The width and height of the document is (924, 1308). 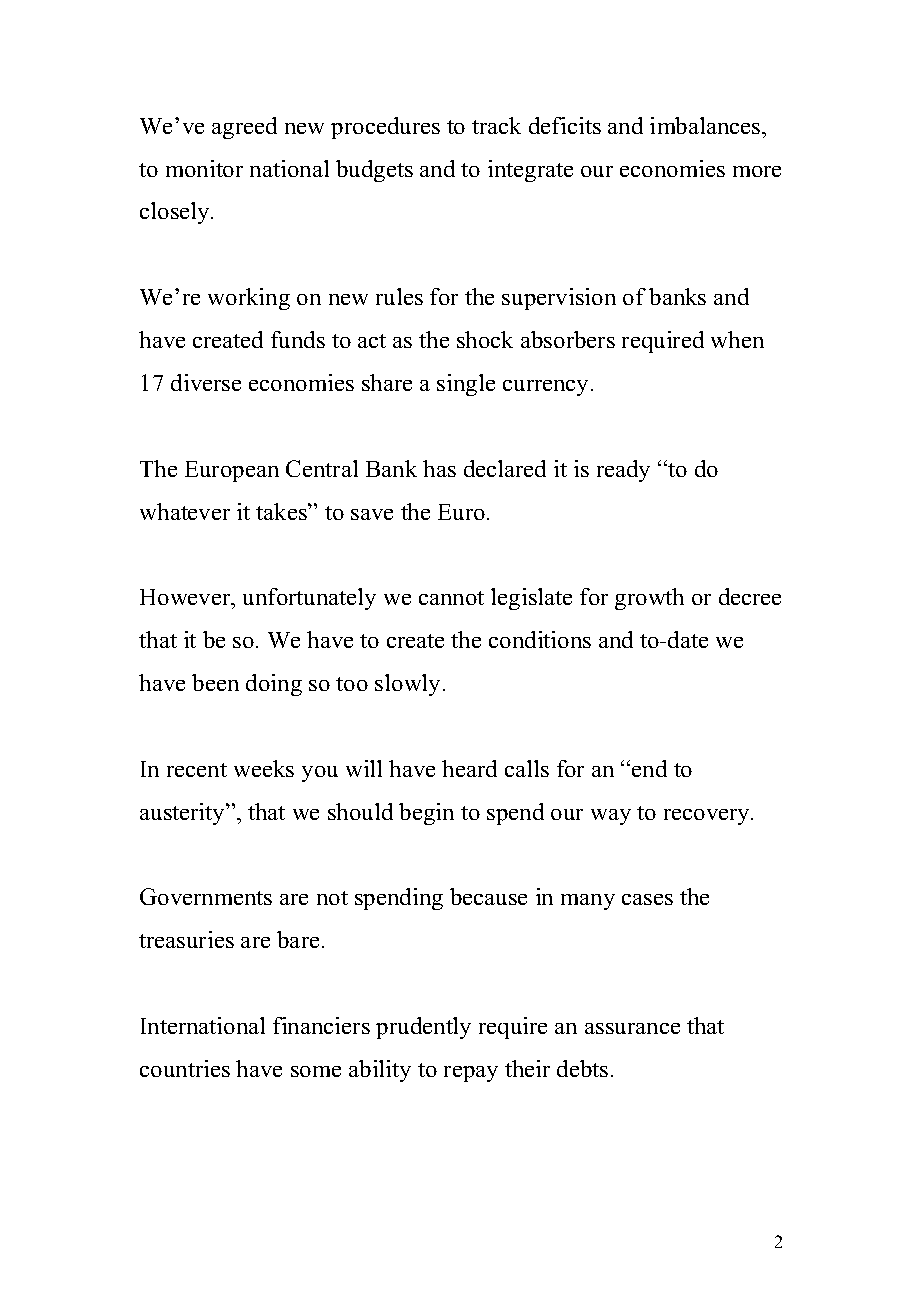 I want to click on Governments, so click(x=206, y=896).
